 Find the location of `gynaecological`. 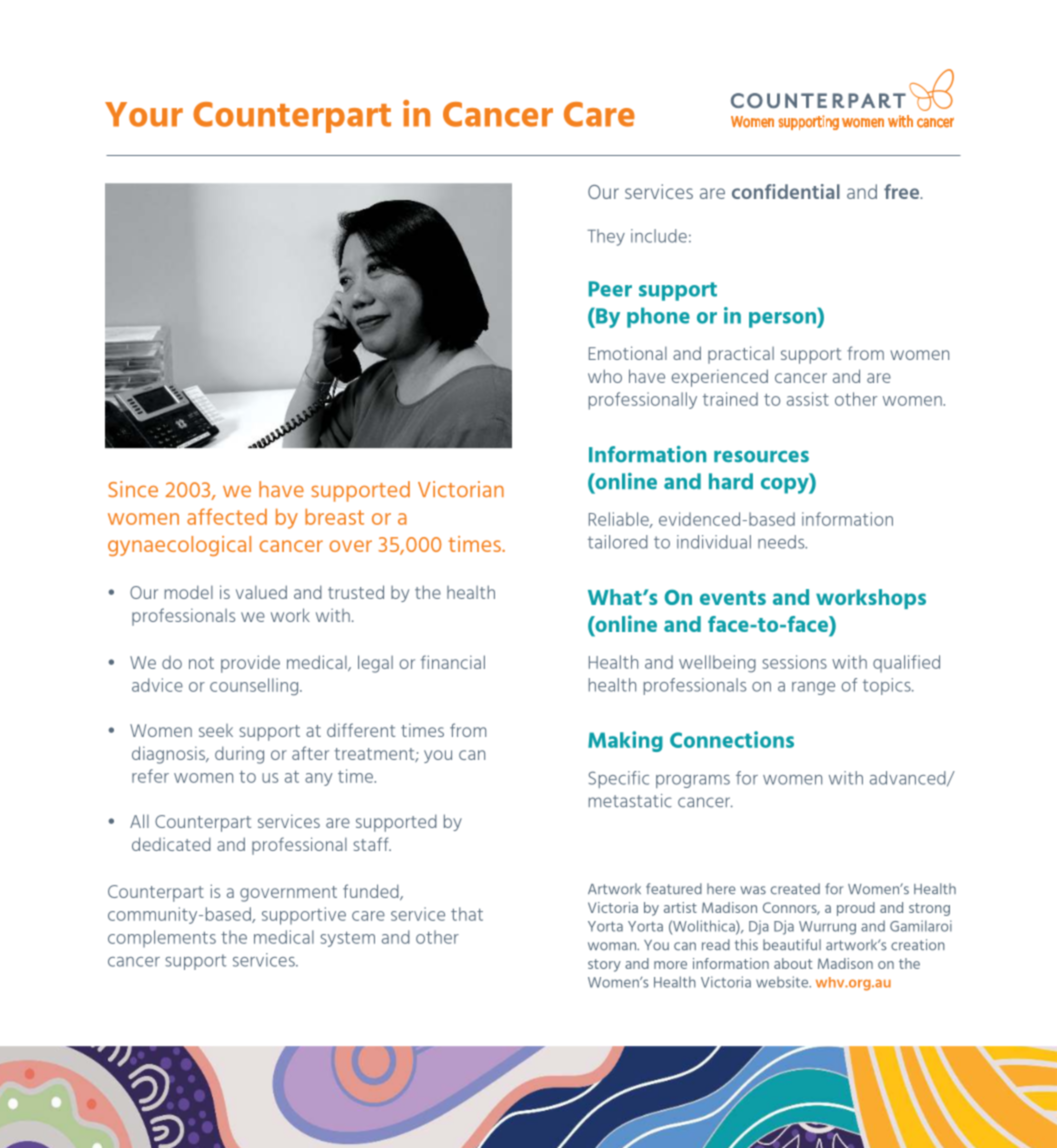

gynaecological is located at coordinates (179, 546).
